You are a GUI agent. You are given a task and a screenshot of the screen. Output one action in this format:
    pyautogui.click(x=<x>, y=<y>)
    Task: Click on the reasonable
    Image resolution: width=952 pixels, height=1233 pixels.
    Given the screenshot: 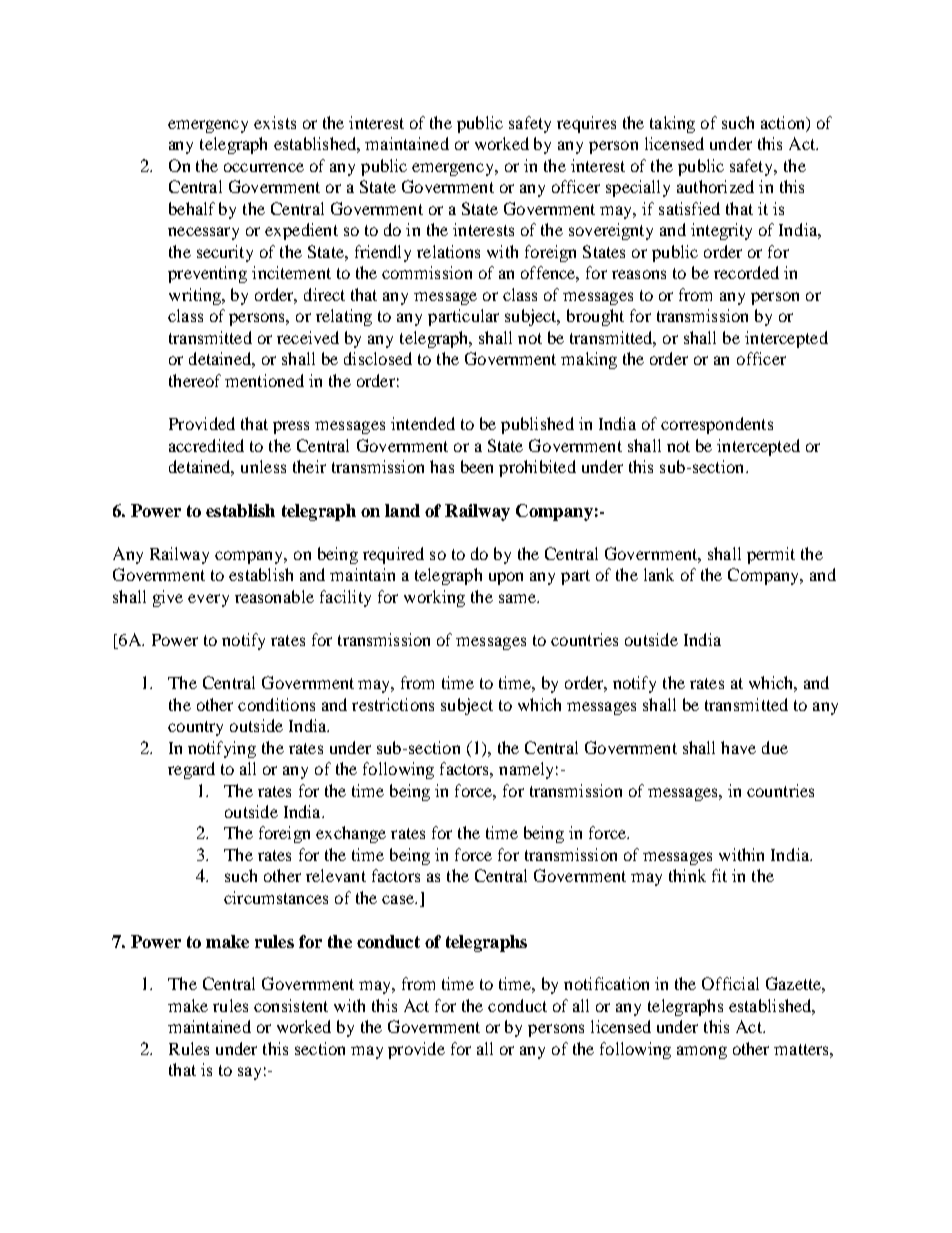 What is the action you would take?
    pyautogui.click(x=274, y=596)
